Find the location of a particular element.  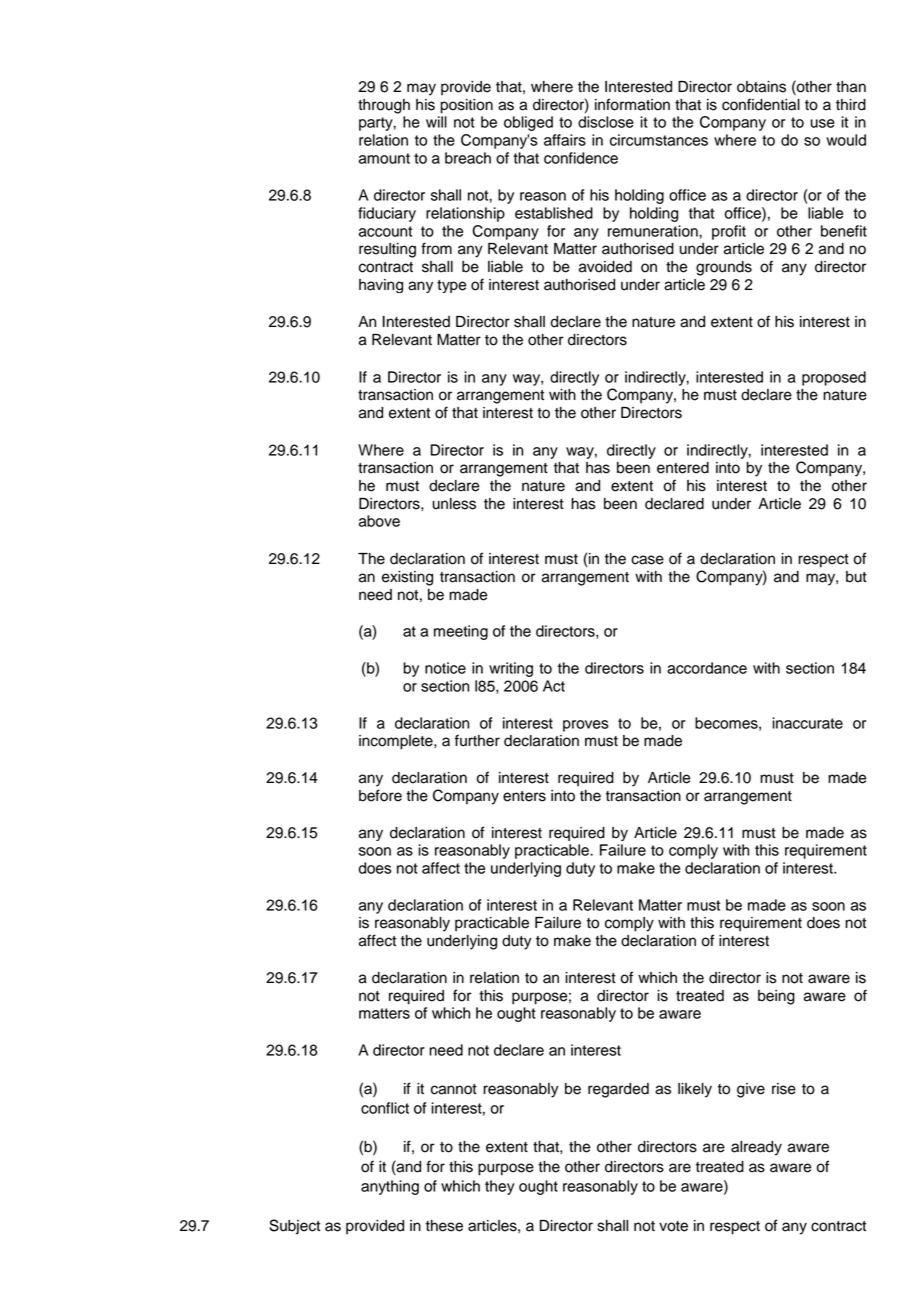

anything is located at coordinates (390, 1187).
